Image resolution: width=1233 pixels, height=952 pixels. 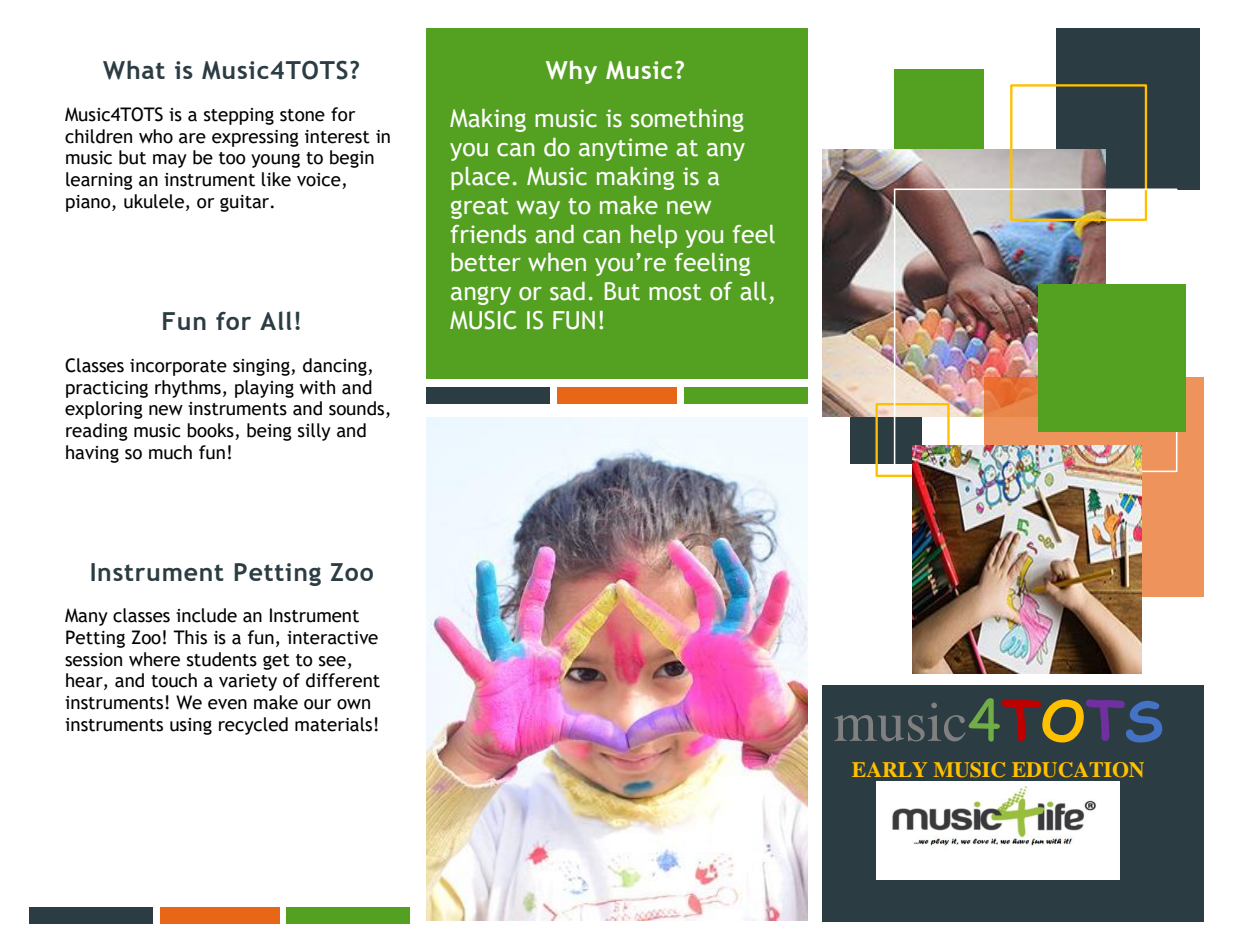 I want to click on Why, so click(x=571, y=72).
